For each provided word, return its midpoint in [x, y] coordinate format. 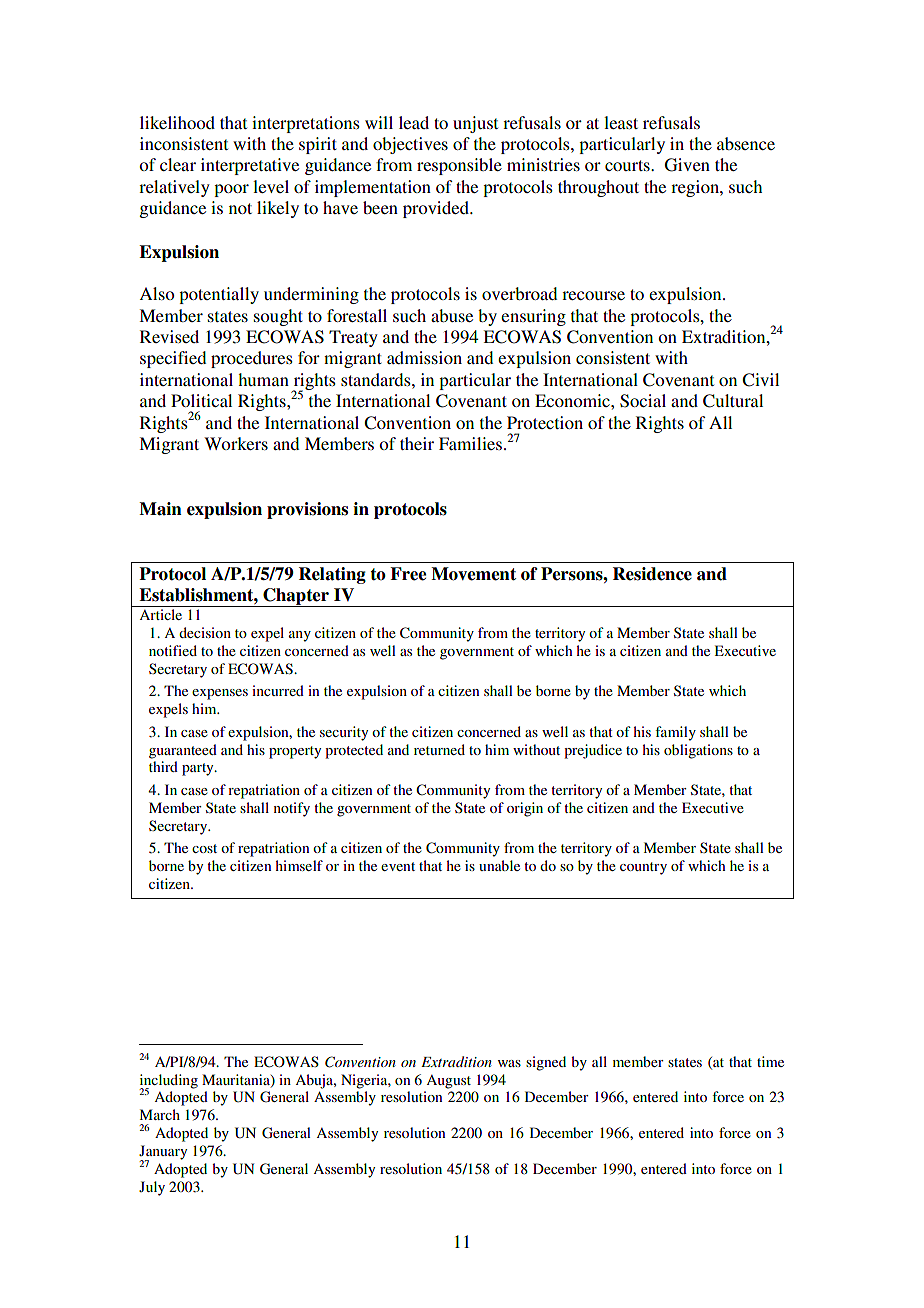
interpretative [250, 166]
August [448, 1082]
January [163, 1153]
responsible [459, 166]
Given [687, 165]
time [770, 1061]
